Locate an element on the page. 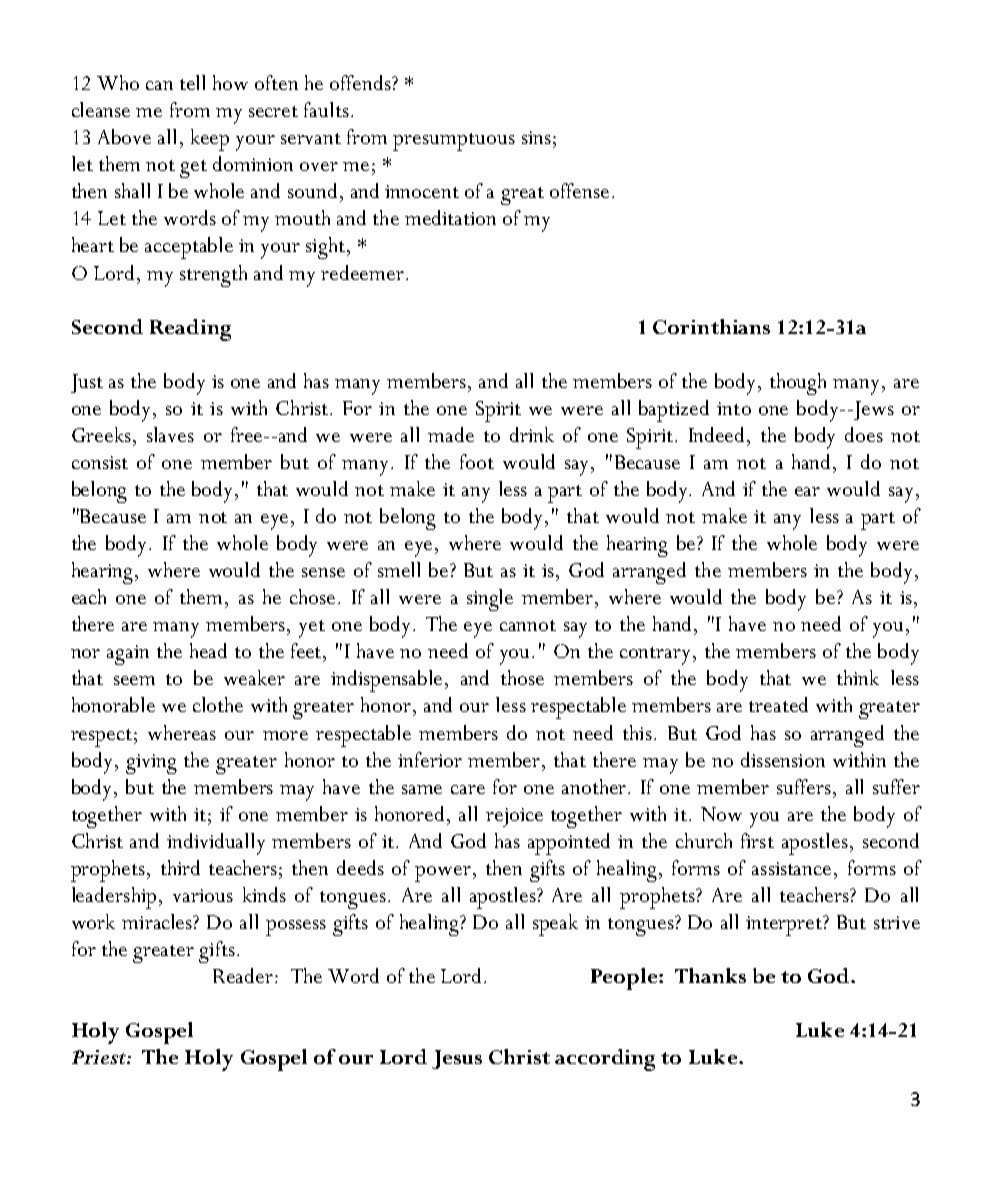 This document has height=1204, width=991. tell is located at coordinates (192, 82).
